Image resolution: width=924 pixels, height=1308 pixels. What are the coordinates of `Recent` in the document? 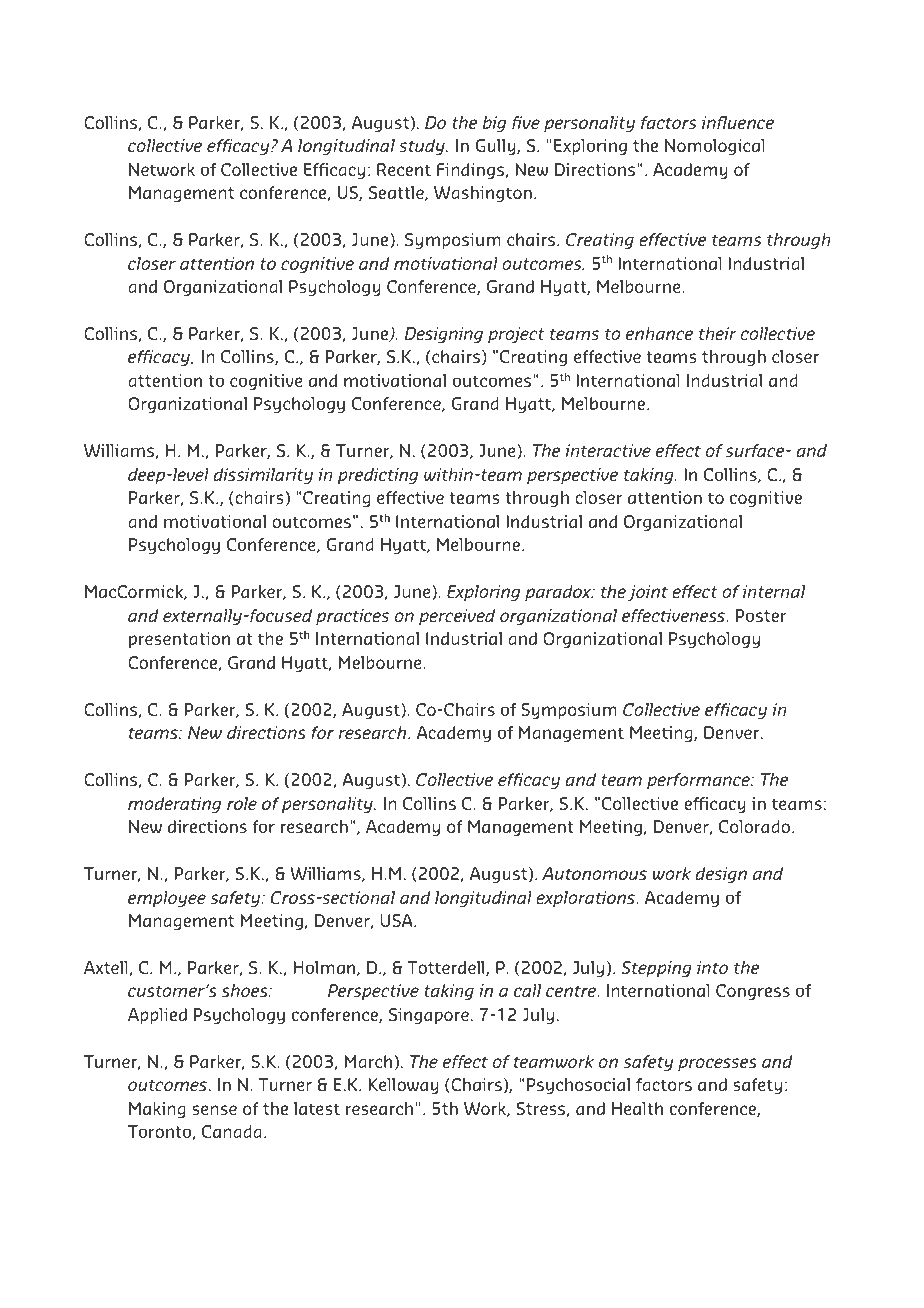 It's located at (404, 169).
